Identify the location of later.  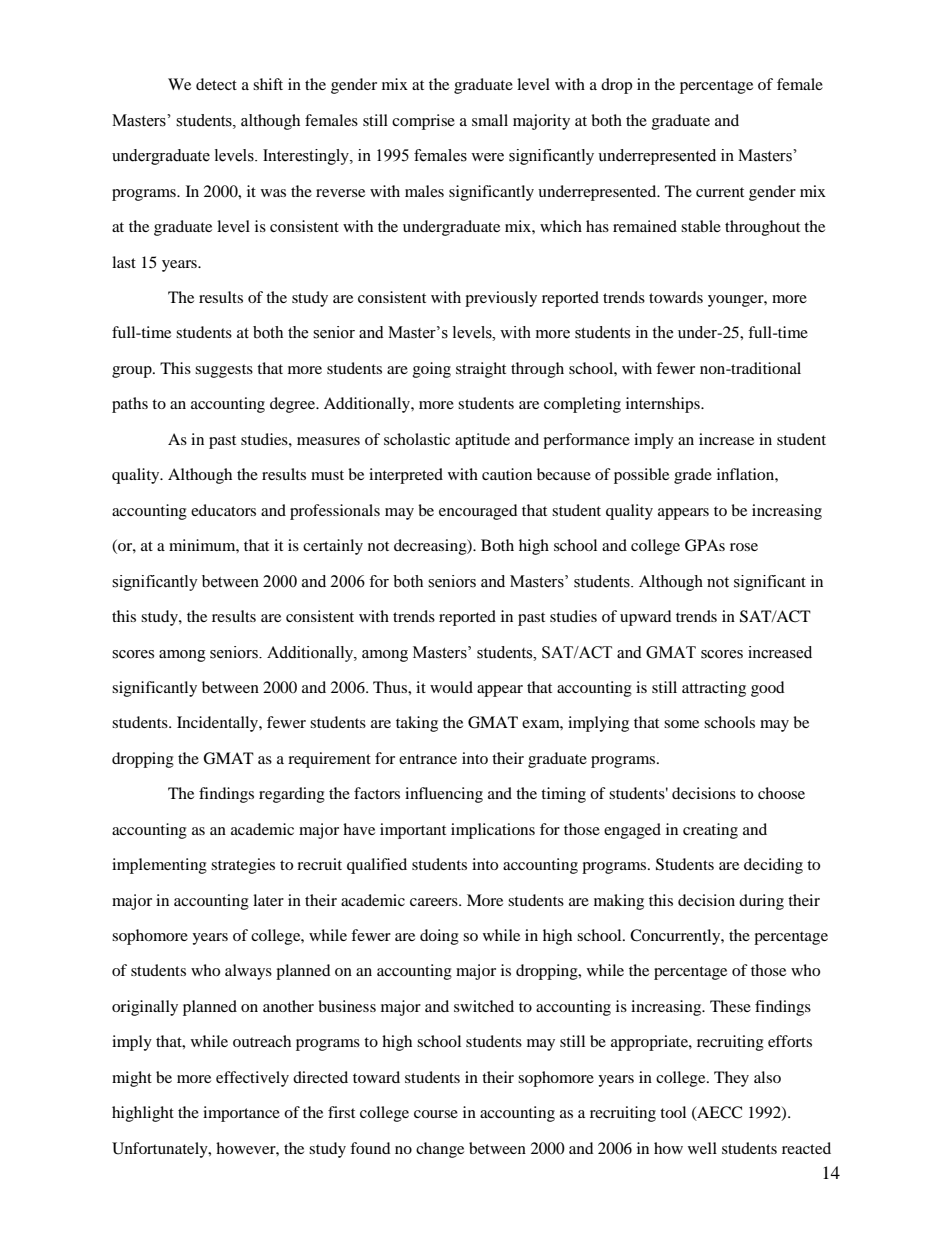
(268, 900).
